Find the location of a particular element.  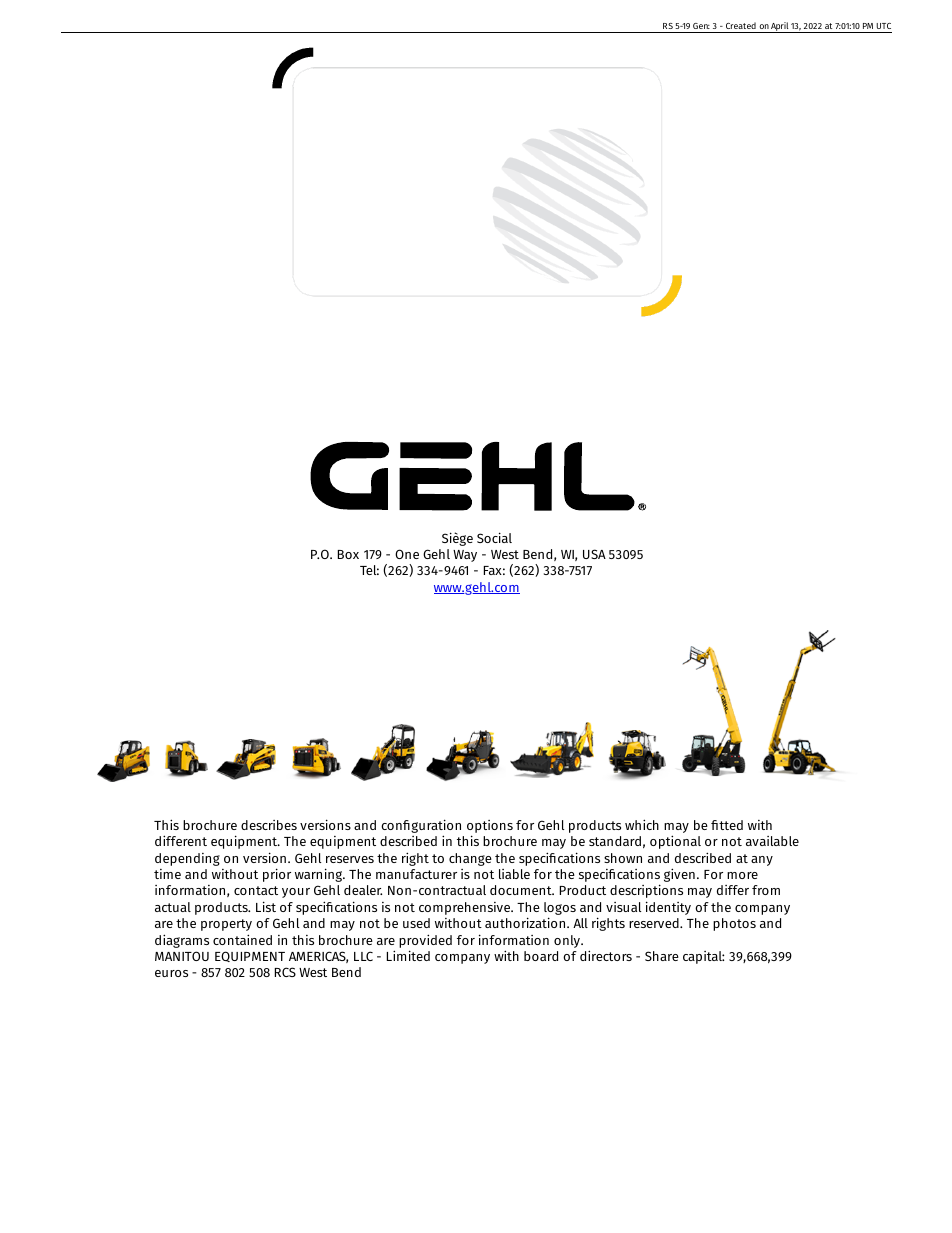

UTC is located at coordinates (883, 28).
